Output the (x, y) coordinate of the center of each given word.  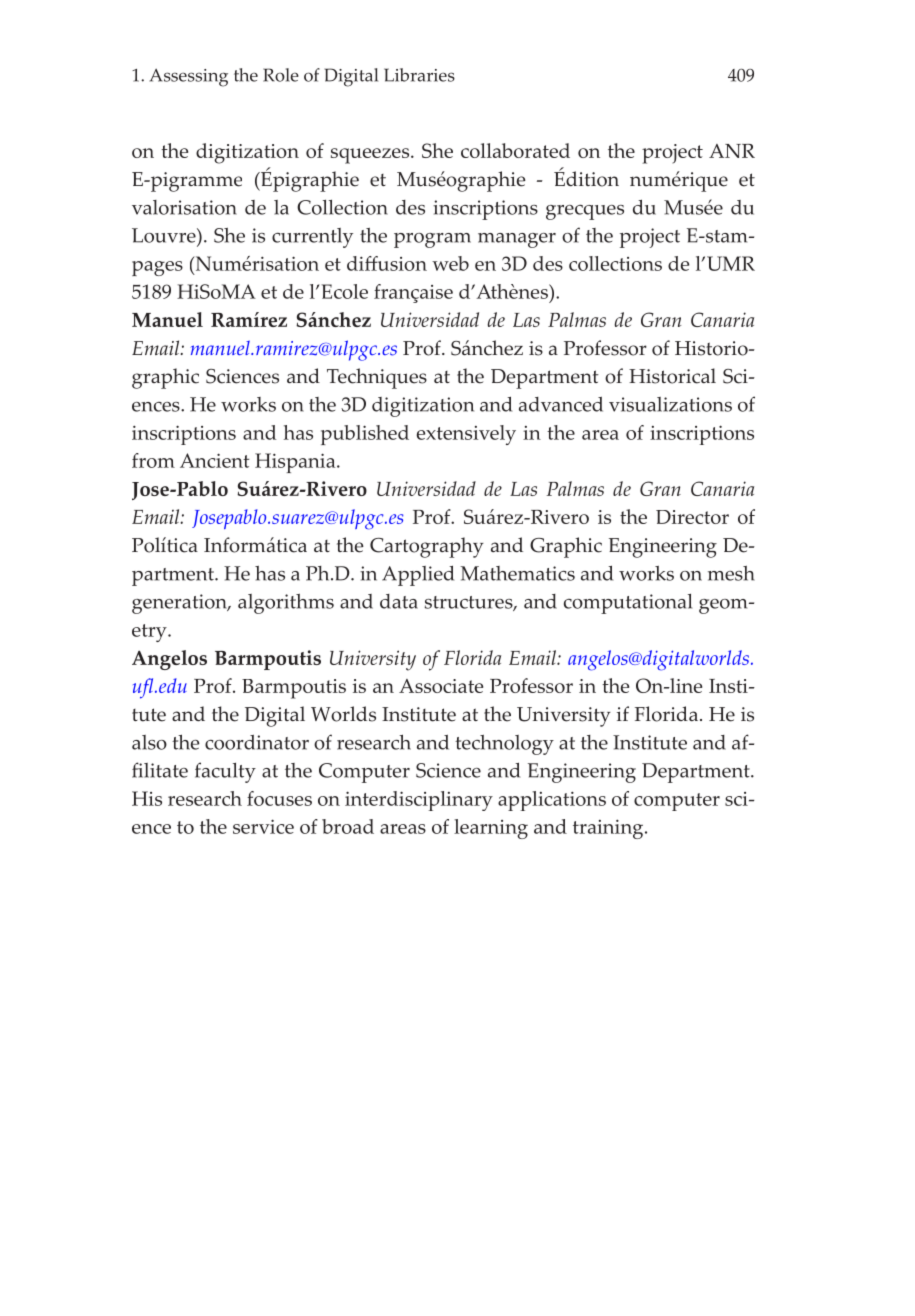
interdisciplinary (419, 801)
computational (628, 604)
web (450, 263)
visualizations (670, 404)
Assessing (189, 78)
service (263, 826)
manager (517, 240)
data (399, 601)
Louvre (165, 235)
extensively (466, 435)
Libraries (419, 75)
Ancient (215, 460)
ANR (732, 151)
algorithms (286, 604)
